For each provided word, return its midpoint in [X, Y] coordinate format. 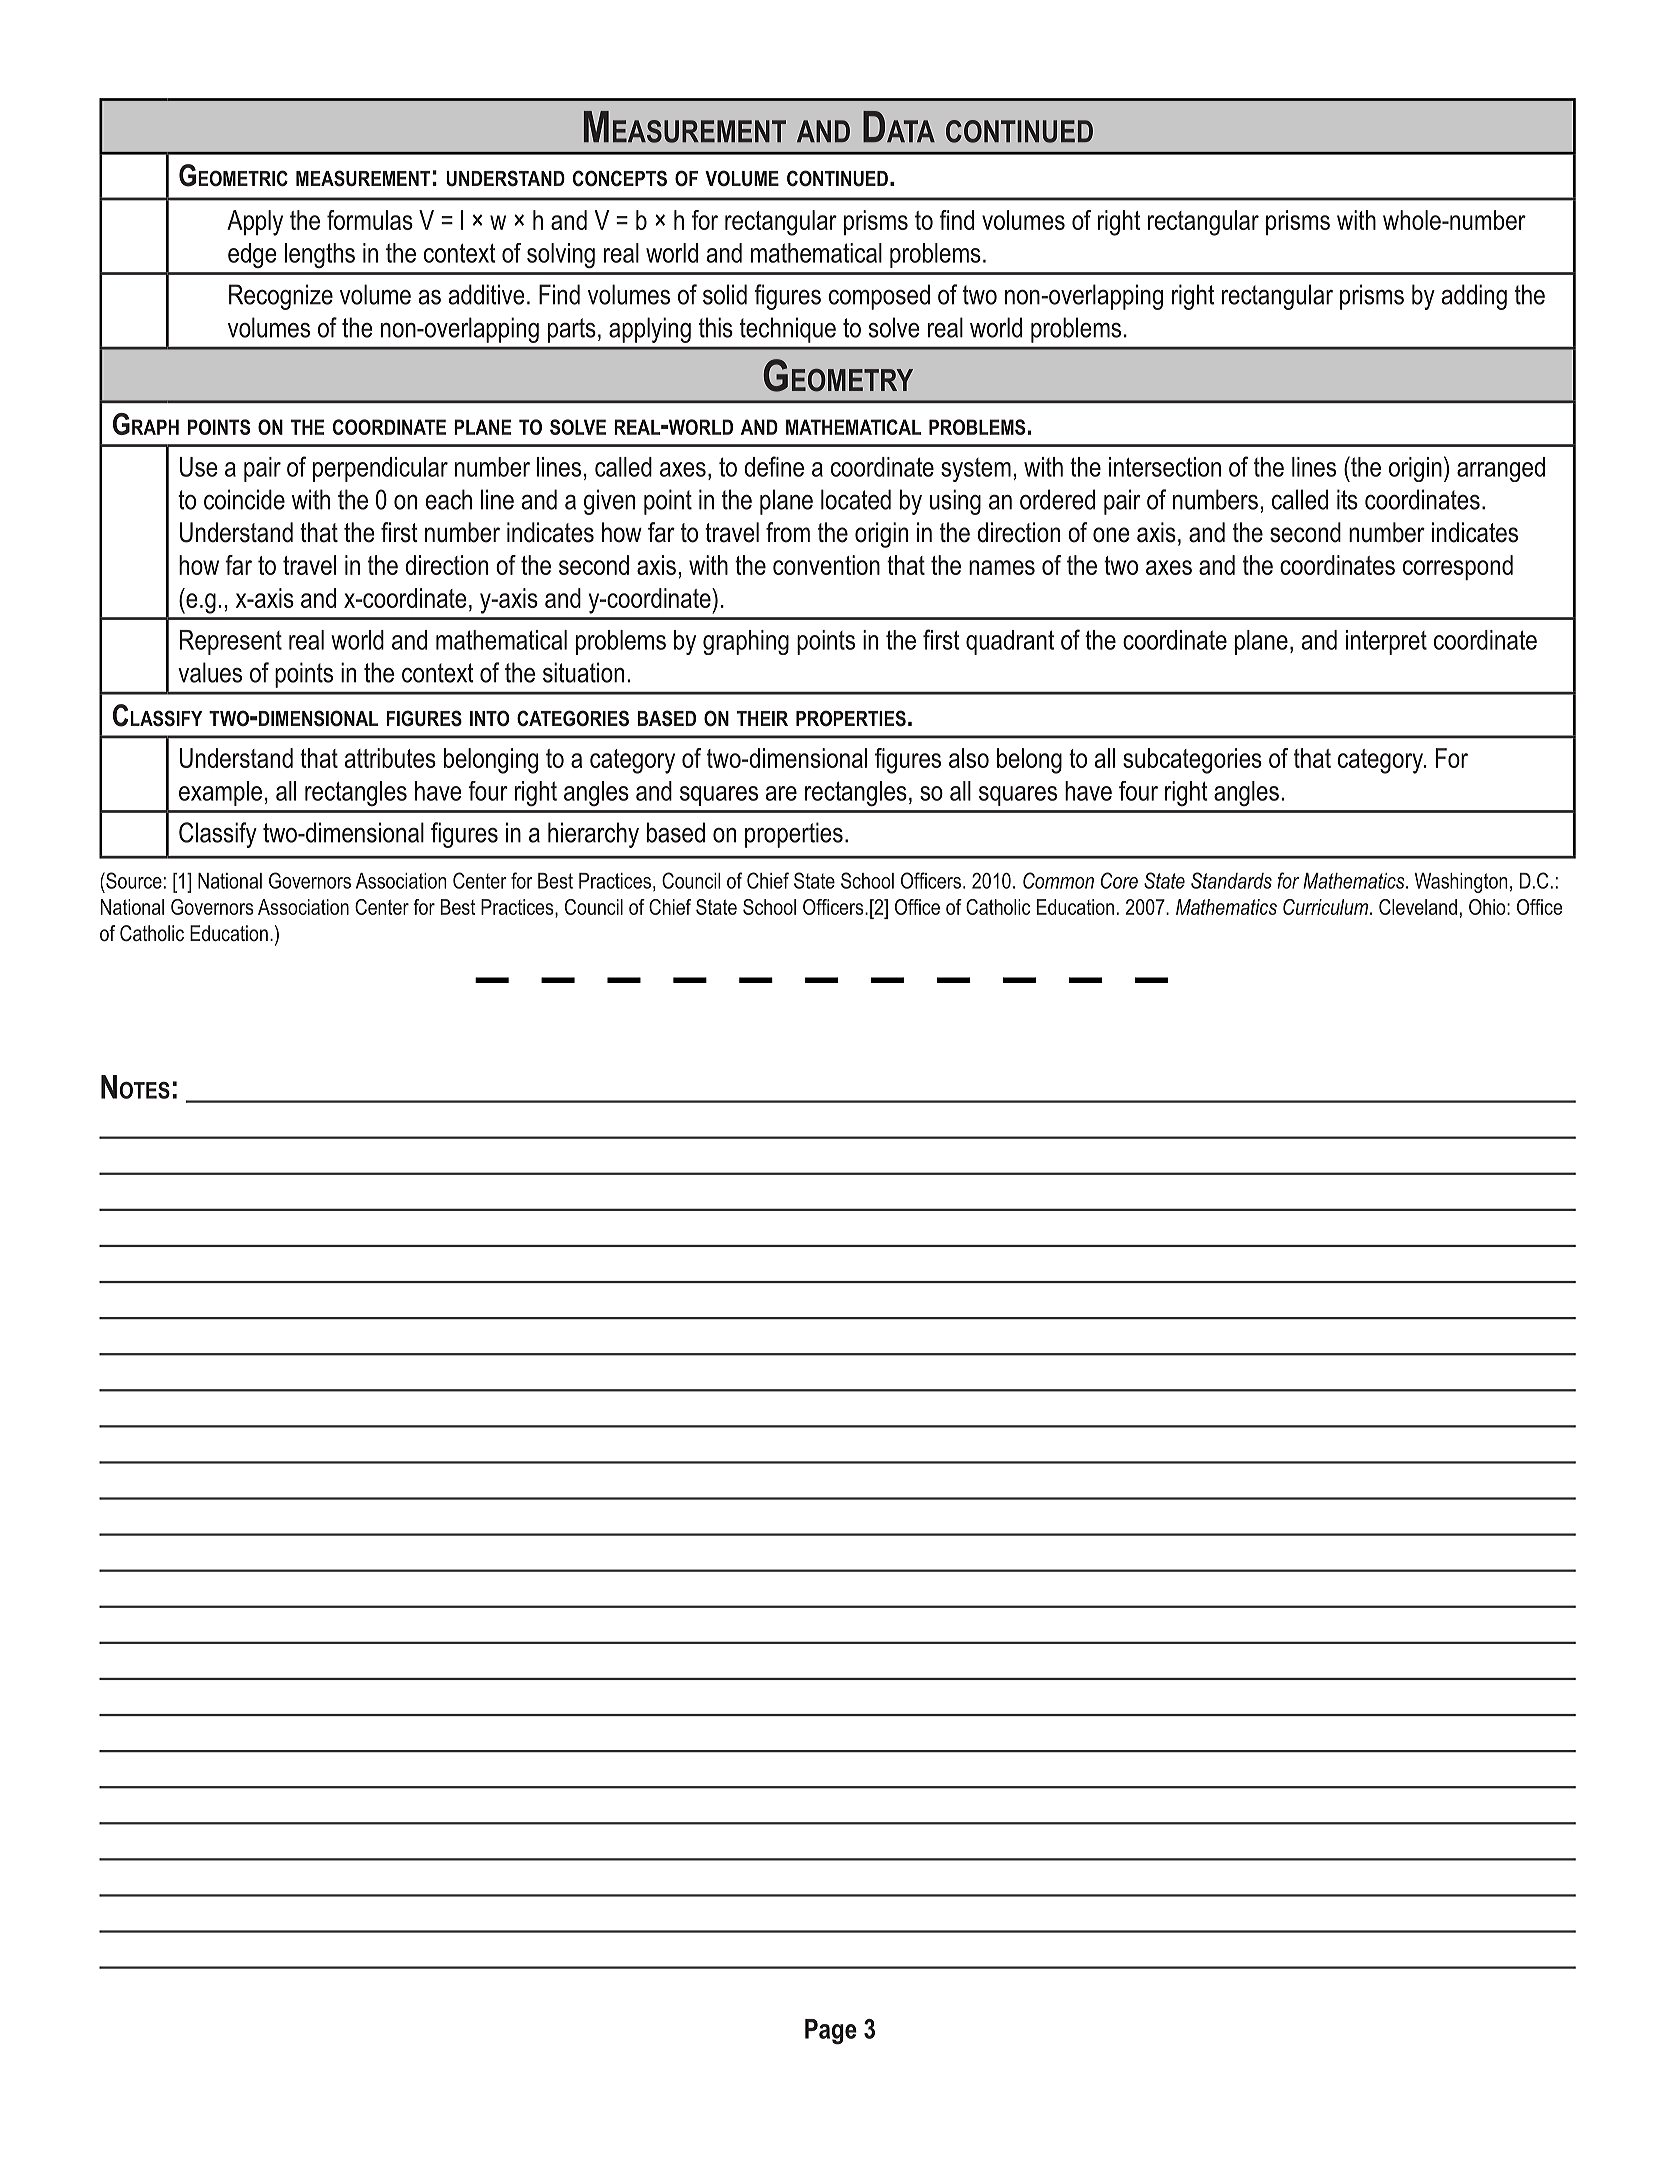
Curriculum [1327, 907]
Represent [231, 642]
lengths [320, 255]
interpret [1386, 642]
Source [133, 880]
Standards [1231, 880]
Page [831, 2032]
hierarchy [593, 835]
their [762, 718]
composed [879, 297]
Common [1058, 880]
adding [1474, 297]
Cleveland [1418, 907]
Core [1119, 880]
